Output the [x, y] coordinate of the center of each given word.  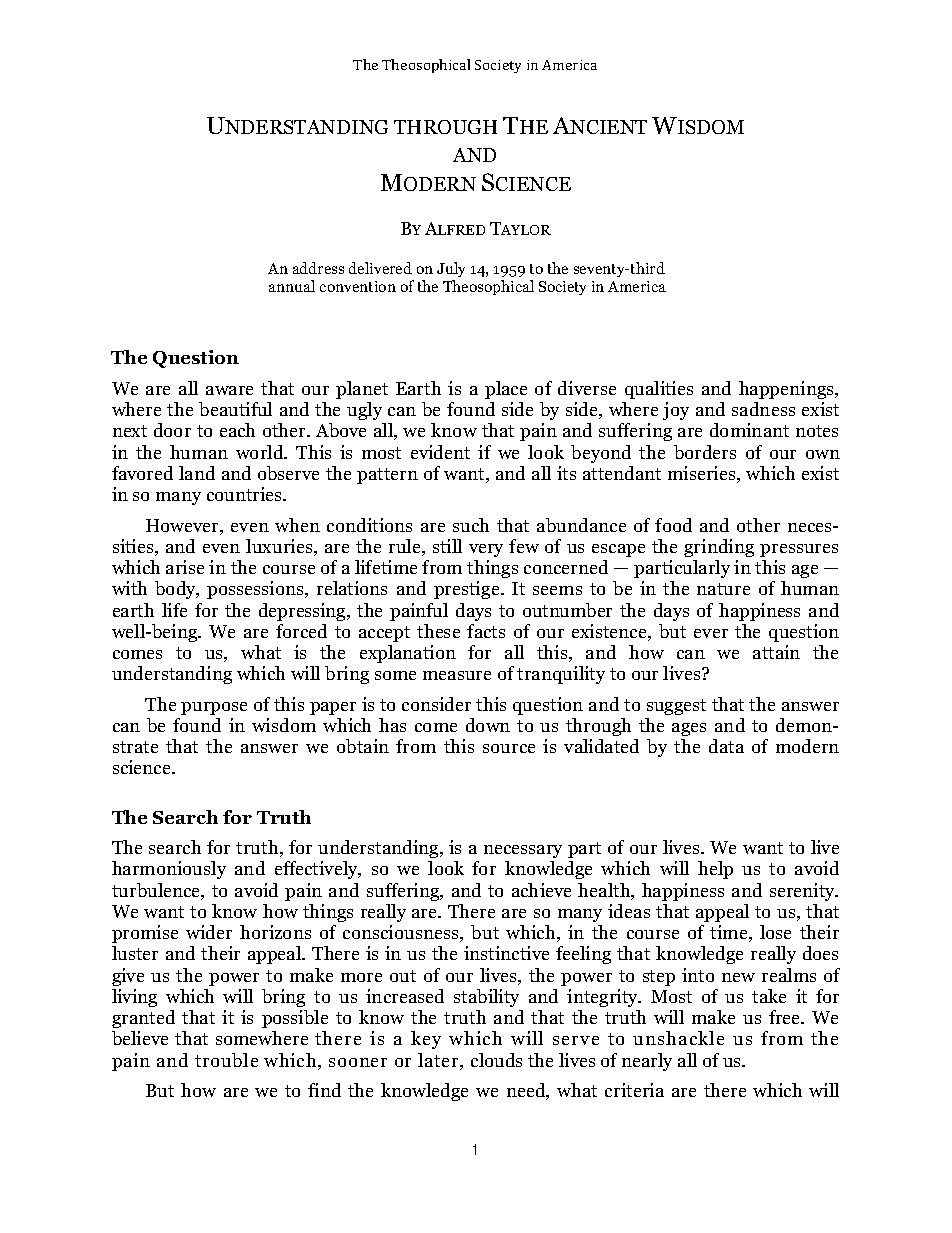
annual [292, 286]
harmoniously [169, 870]
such [471, 525]
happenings [788, 390]
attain [776, 652]
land [197, 473]
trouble [226, 1060]
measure [457, 675]
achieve [541, 890]
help [715, 870]
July [451, 269]
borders [705, 452]
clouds [496, 1060]
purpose [214, 708]
